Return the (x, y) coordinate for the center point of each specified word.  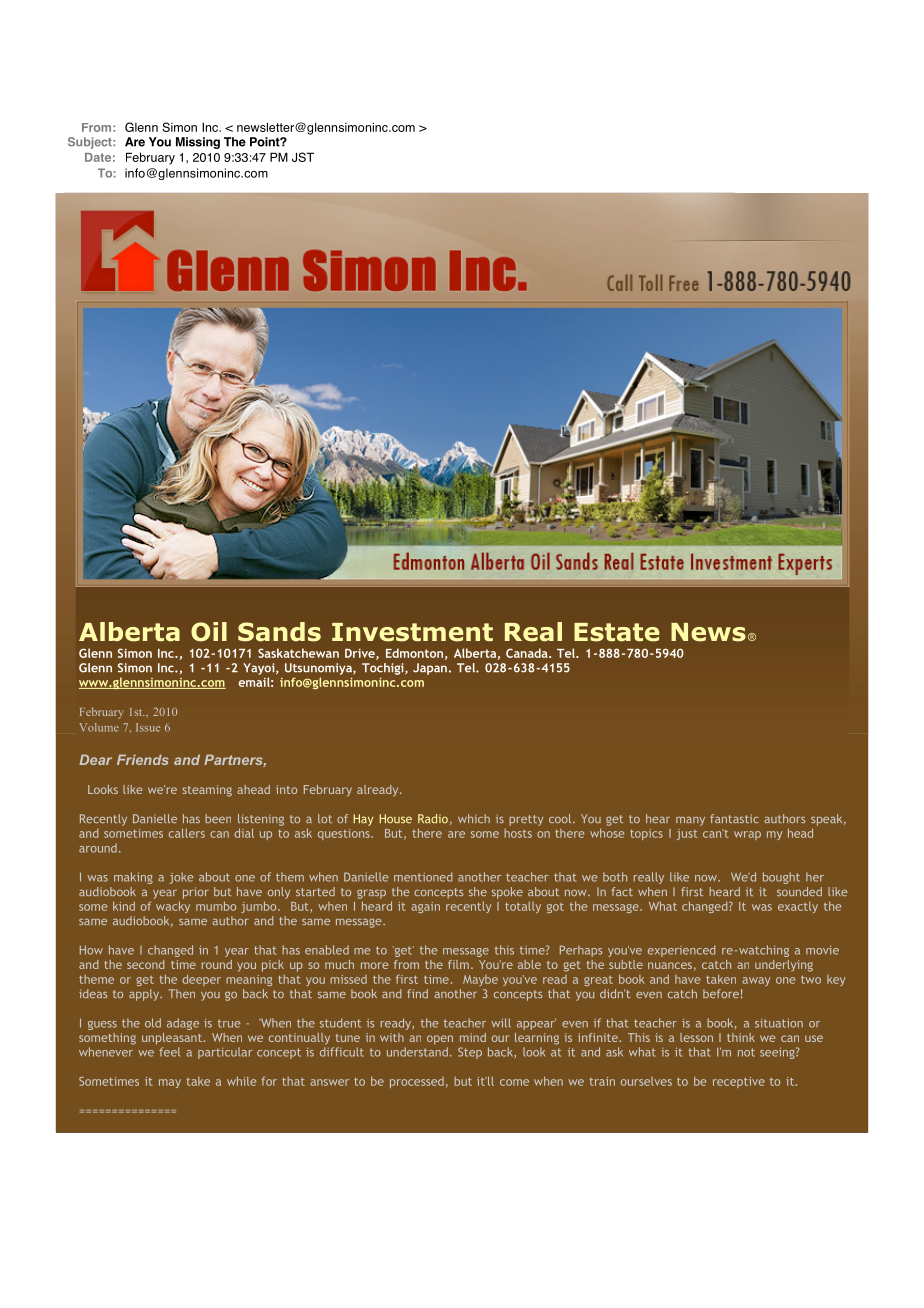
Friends (143, 759)
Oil (209, 632)
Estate (617, 632)
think (741, 1037)
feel (169, 1052)
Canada (528, 653)
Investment (412, 632)
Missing (198, 143)
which (474, 818)
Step (470, 1053)
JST (303, 157)
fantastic (734, 818)
